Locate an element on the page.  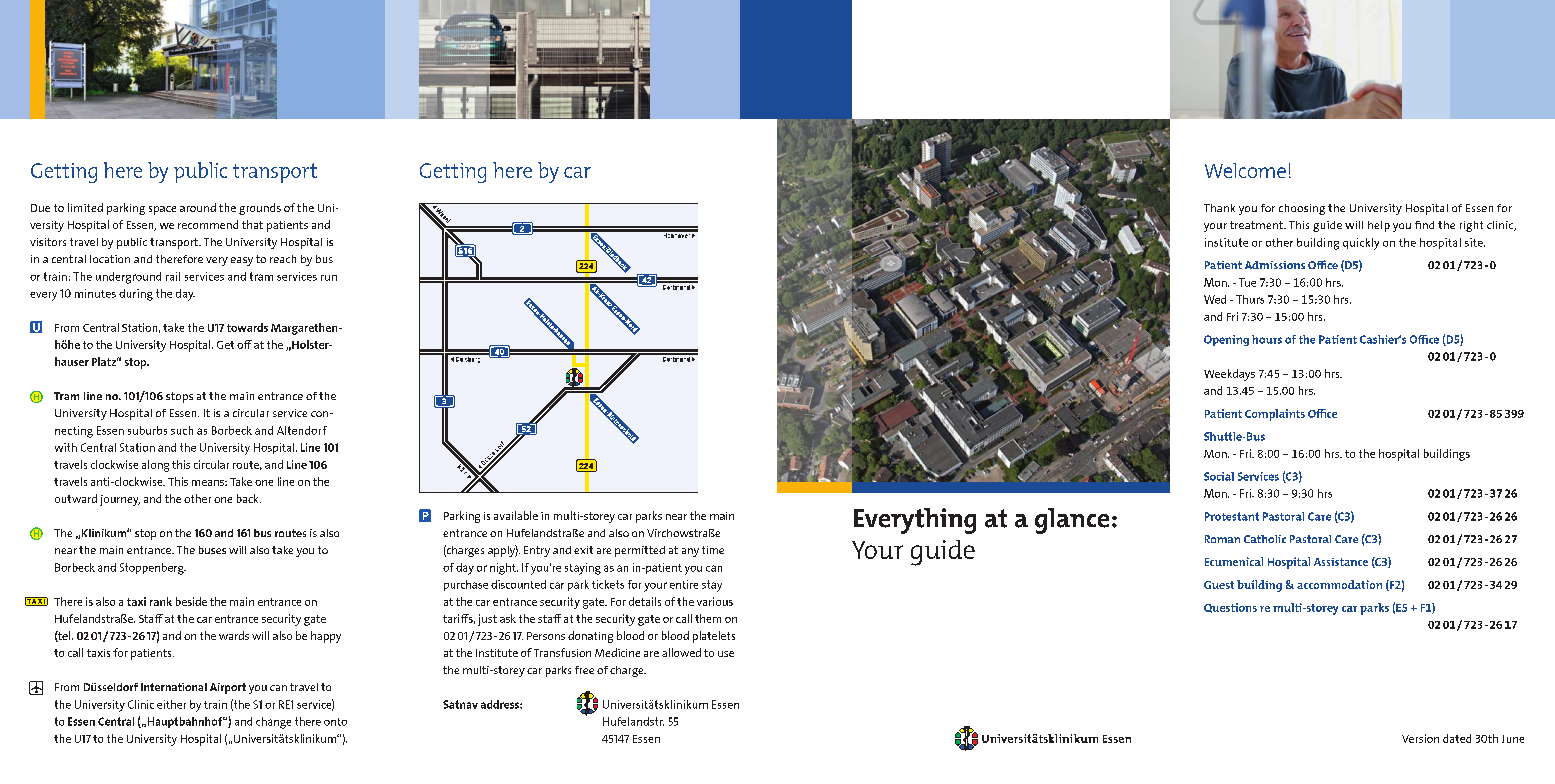
choosing is located at coordinates (1302, 209).
